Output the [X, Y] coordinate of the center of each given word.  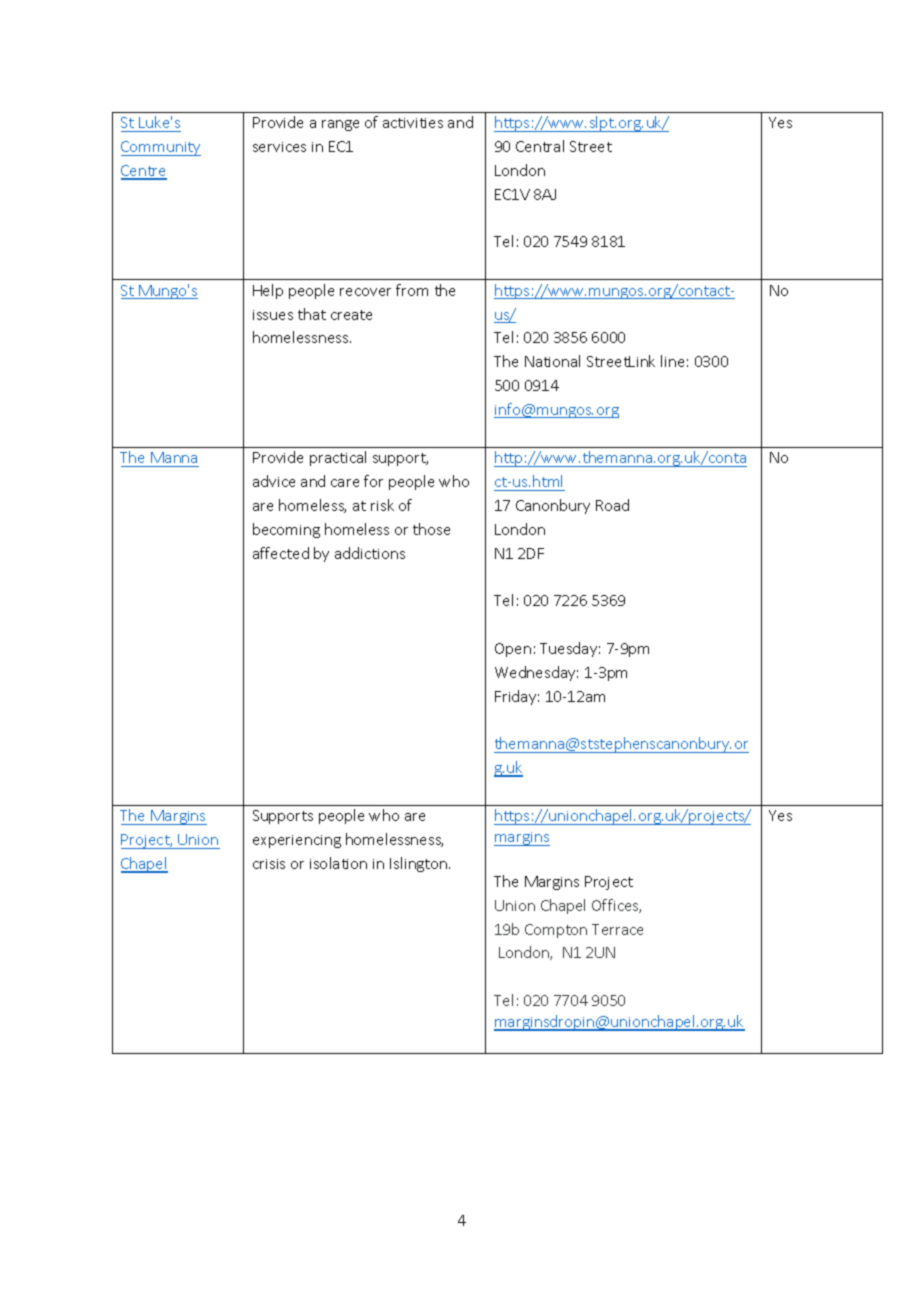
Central [540, 146]
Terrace [617, 929]
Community [161, 148]
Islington [420, 864]
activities [413, 123]
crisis [269, 864]
